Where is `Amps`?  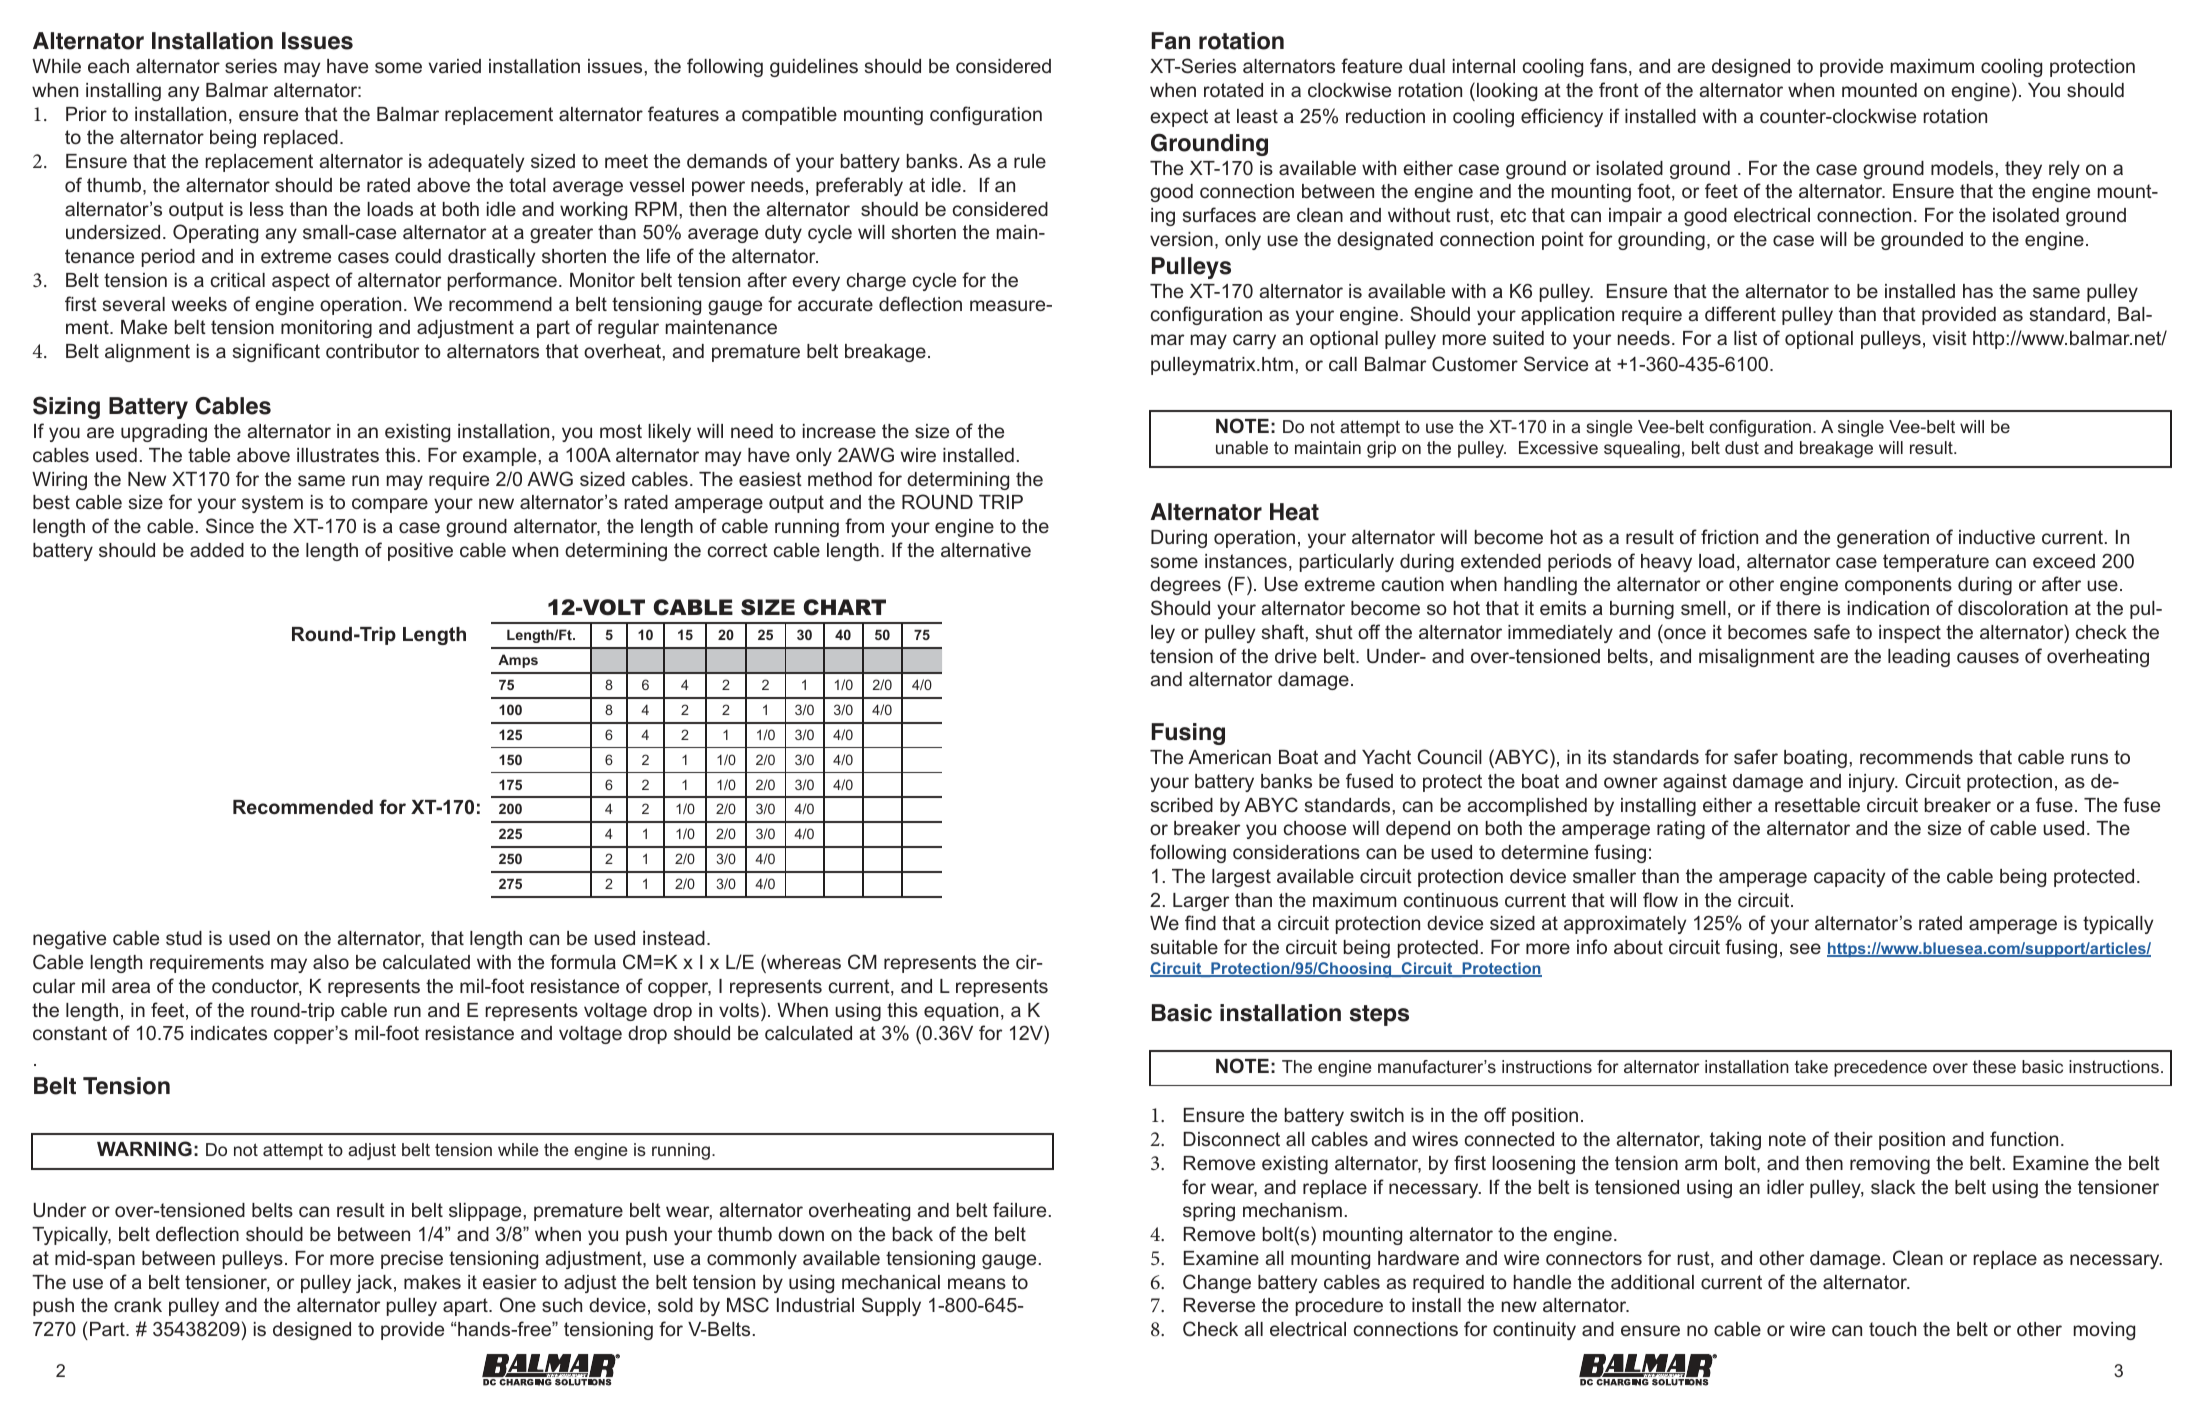
Amps is located at coordinates (518, 661).
